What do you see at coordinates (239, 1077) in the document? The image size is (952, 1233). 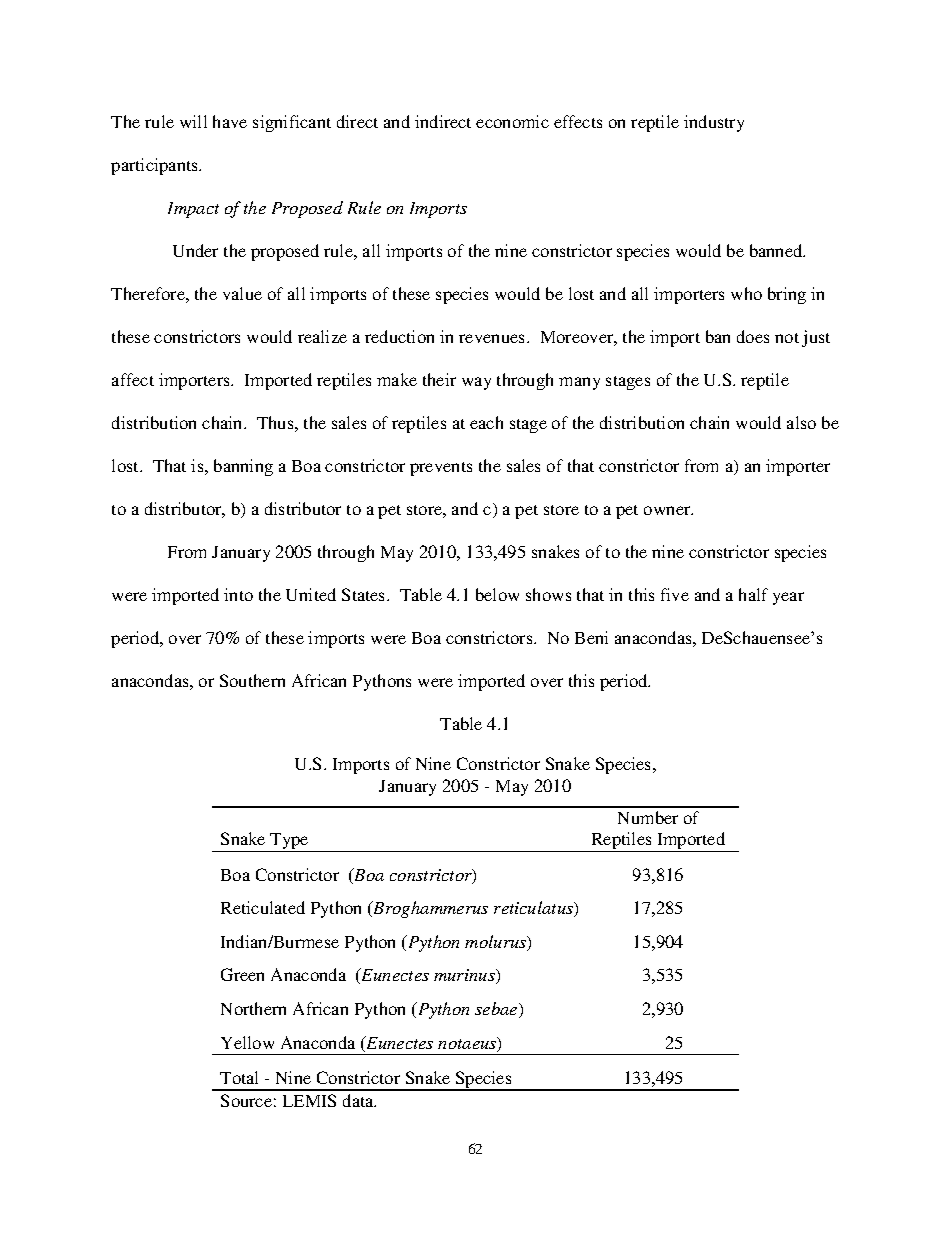 I see `Total` at bounding box center [239, 1077].
